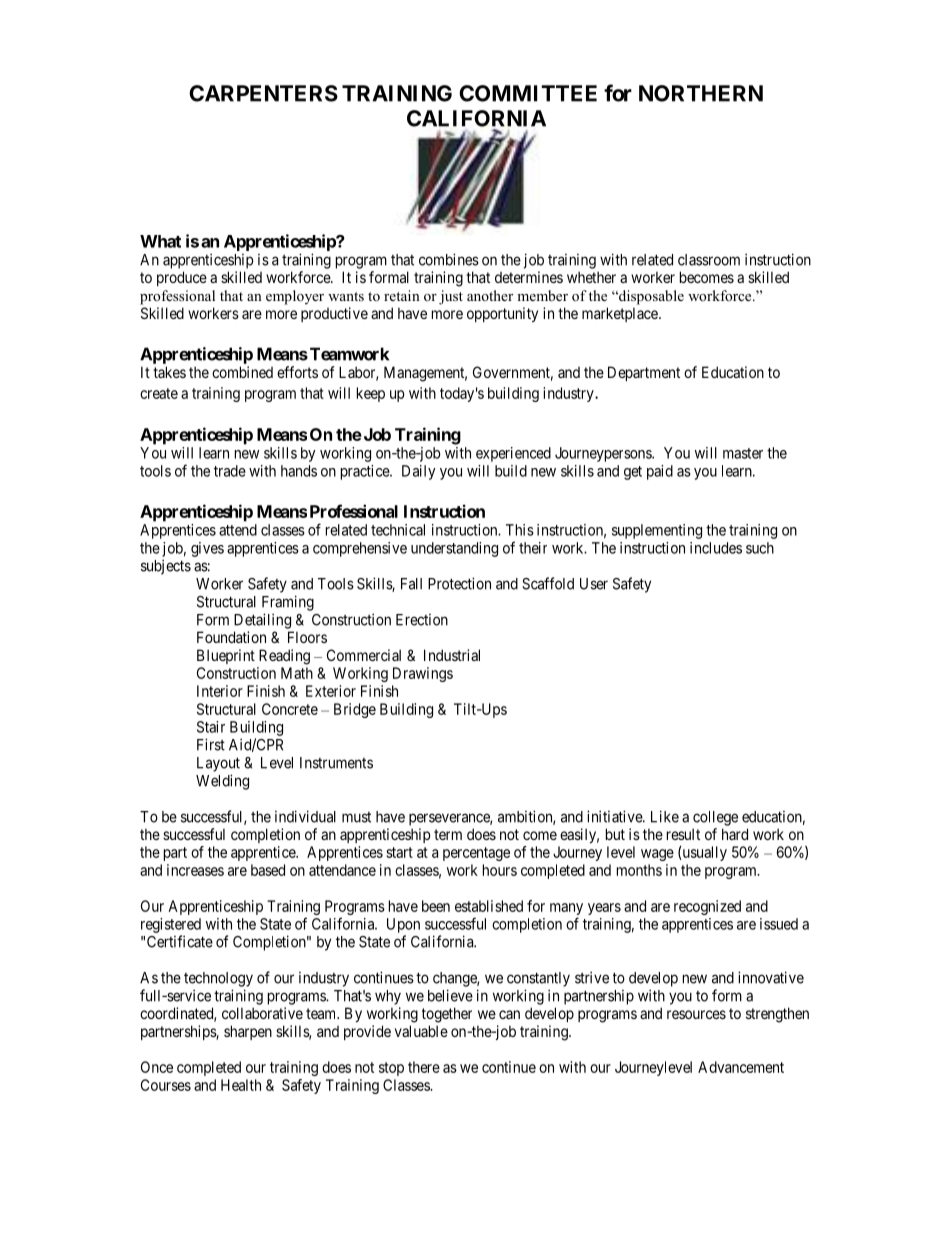  Describe the element at coordinates (248, 1032) in the image. I see `sharpen` at that location.
